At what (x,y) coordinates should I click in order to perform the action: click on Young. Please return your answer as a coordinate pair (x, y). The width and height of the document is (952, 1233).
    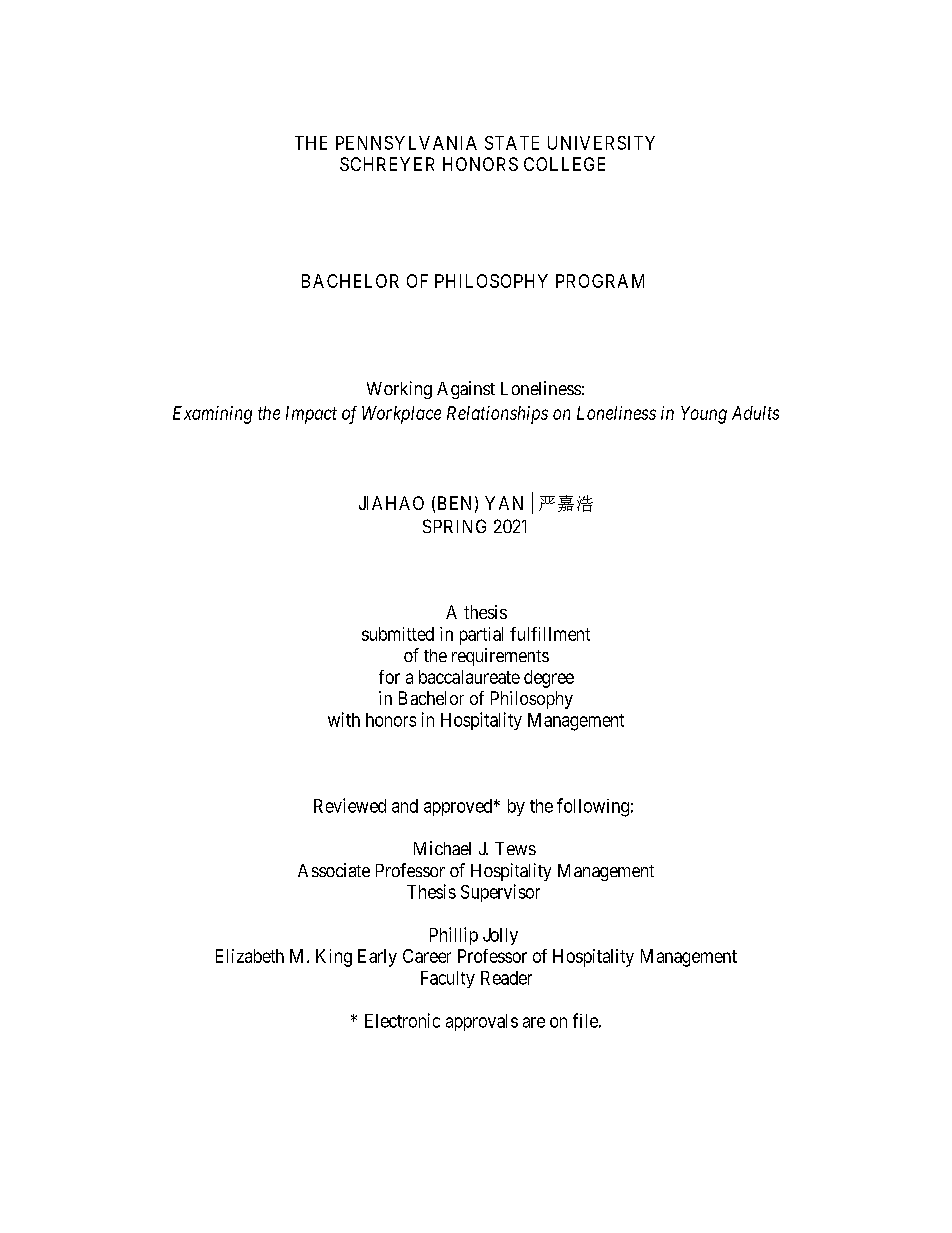
    Looking at the image, I should click on (704, 415).
